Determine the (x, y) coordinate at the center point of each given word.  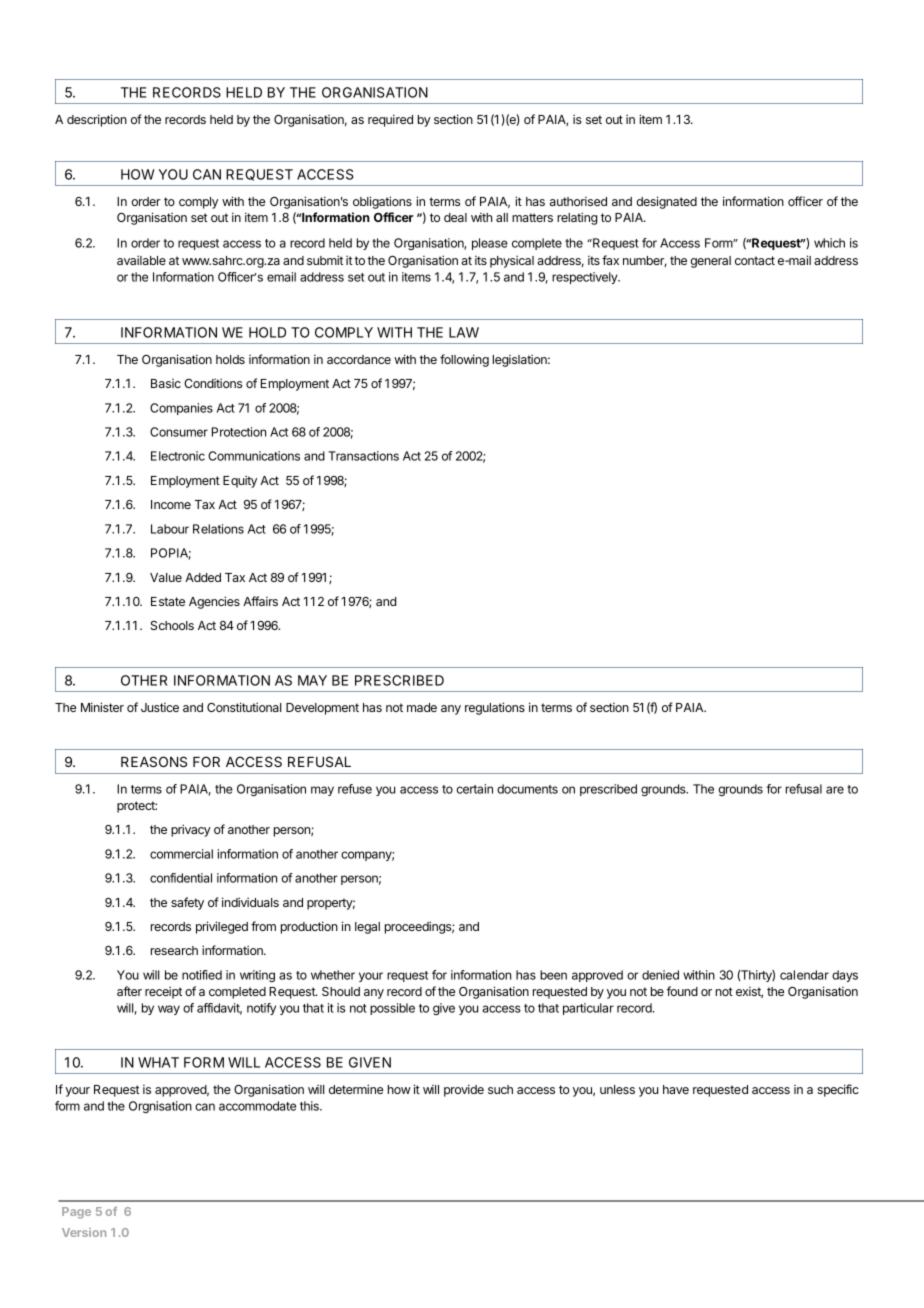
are (835, 790)
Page (76, 1213)
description (97, 120)
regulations (495, 708)
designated (666, 202)
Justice (160, 707)
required (390, 120)
